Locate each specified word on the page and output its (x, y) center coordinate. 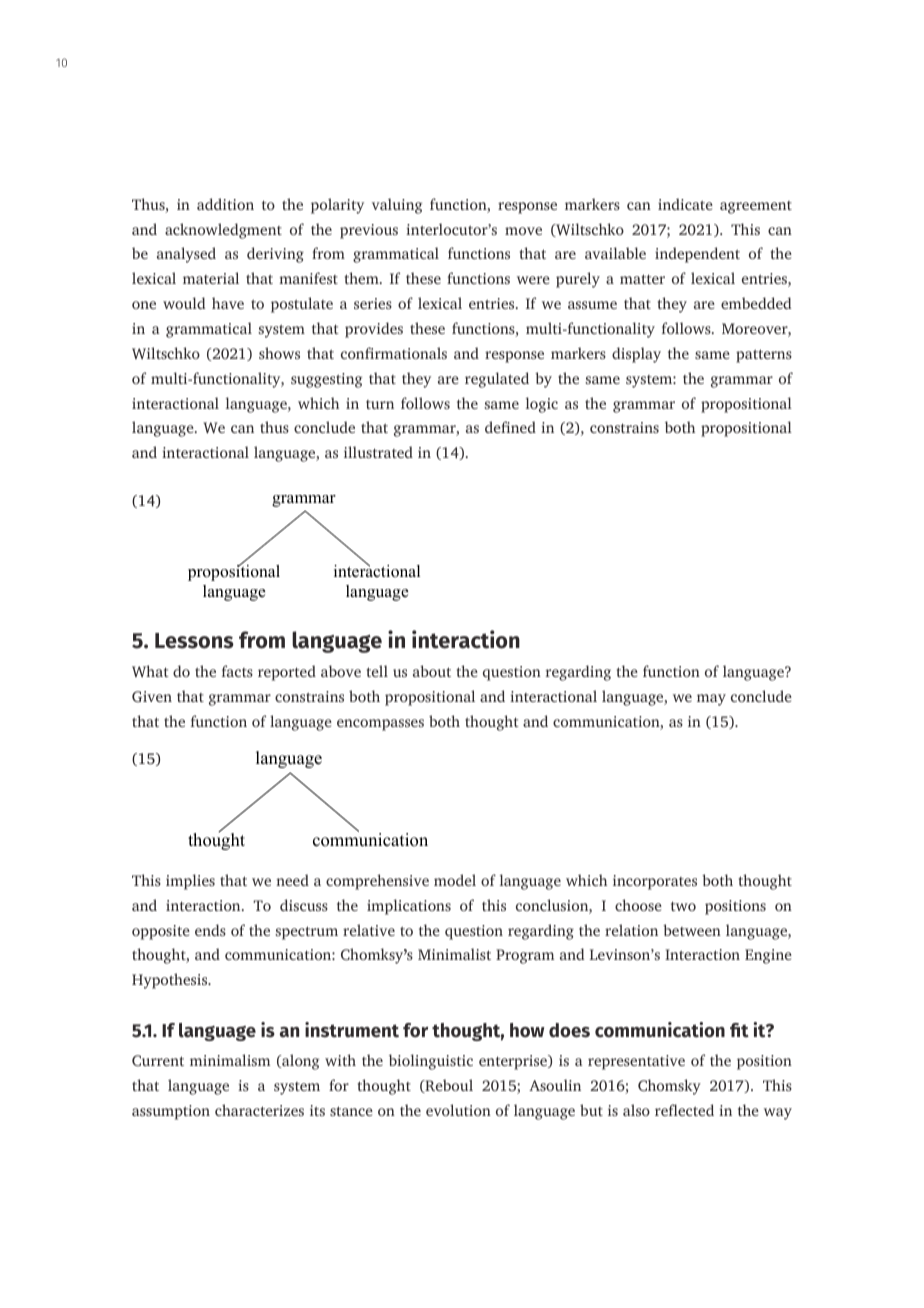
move (523, 231)
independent (697, 255)
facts (237, 671)
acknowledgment (223, 231)
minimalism (230, 1060)
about (432, 671)
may (711, 700)
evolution (458, 1110)
